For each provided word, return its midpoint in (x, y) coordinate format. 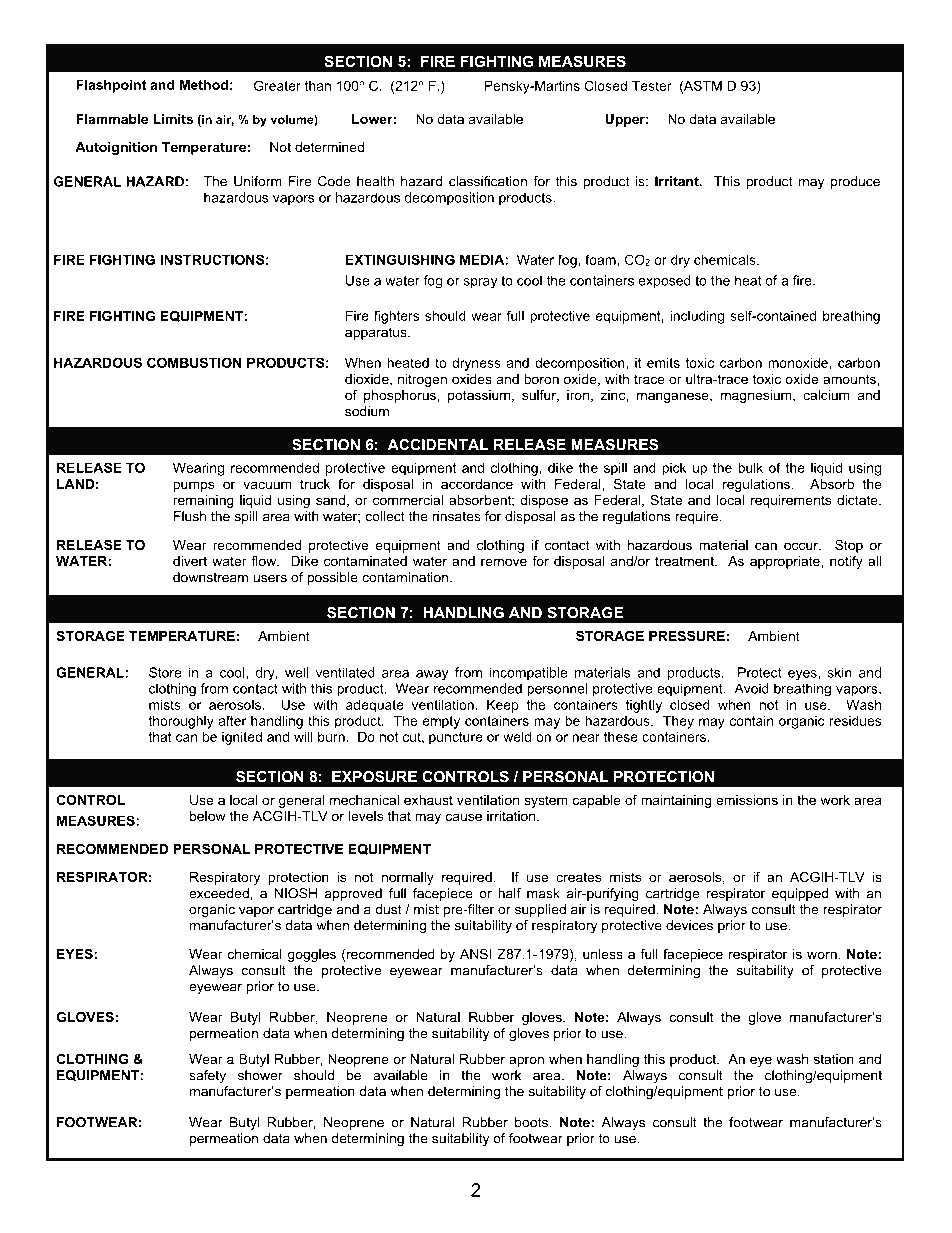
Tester (652, 85)
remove (504, 562)
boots (532, 1122)
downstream (210, 577)
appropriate (786, 562)
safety (207, 1076)
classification (488, 181)
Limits (173, 119)
